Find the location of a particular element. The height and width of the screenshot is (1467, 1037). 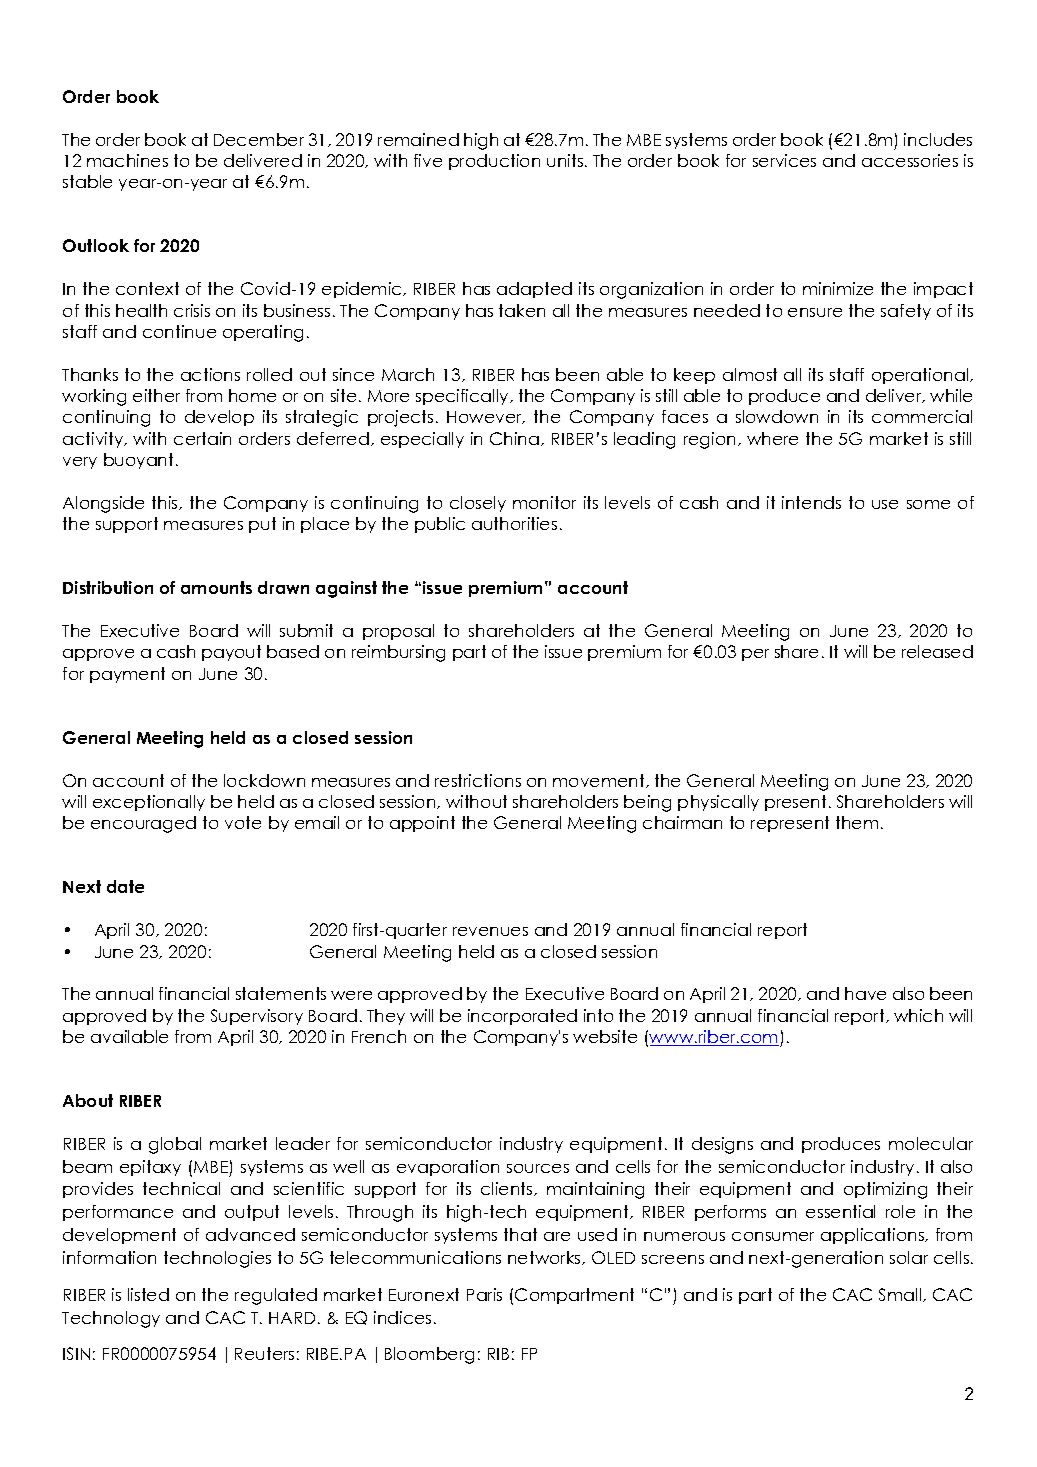

production is located at coordinates (494, 162).
